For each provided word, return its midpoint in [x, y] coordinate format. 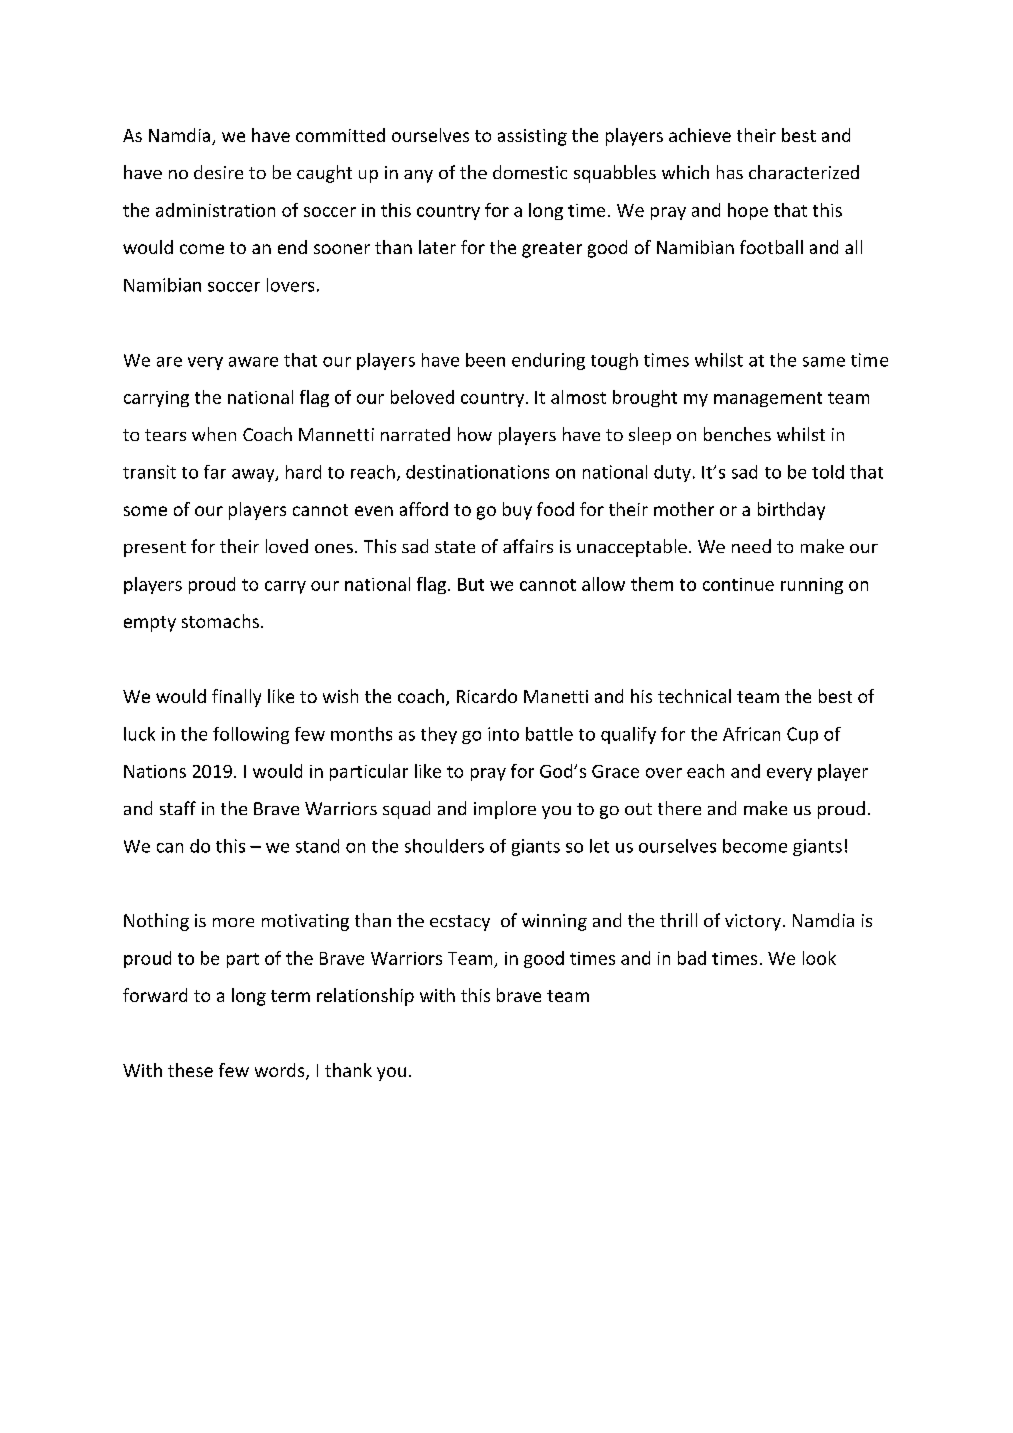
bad [692, 958]
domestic [530, 172]
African [751, 734]
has [730, 172]
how [475, 434]
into [503, 734]
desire [218, 172]
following [251, 735]
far [215, 472]
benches [737, 434]
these [190, 1070]
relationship [365, 997]
